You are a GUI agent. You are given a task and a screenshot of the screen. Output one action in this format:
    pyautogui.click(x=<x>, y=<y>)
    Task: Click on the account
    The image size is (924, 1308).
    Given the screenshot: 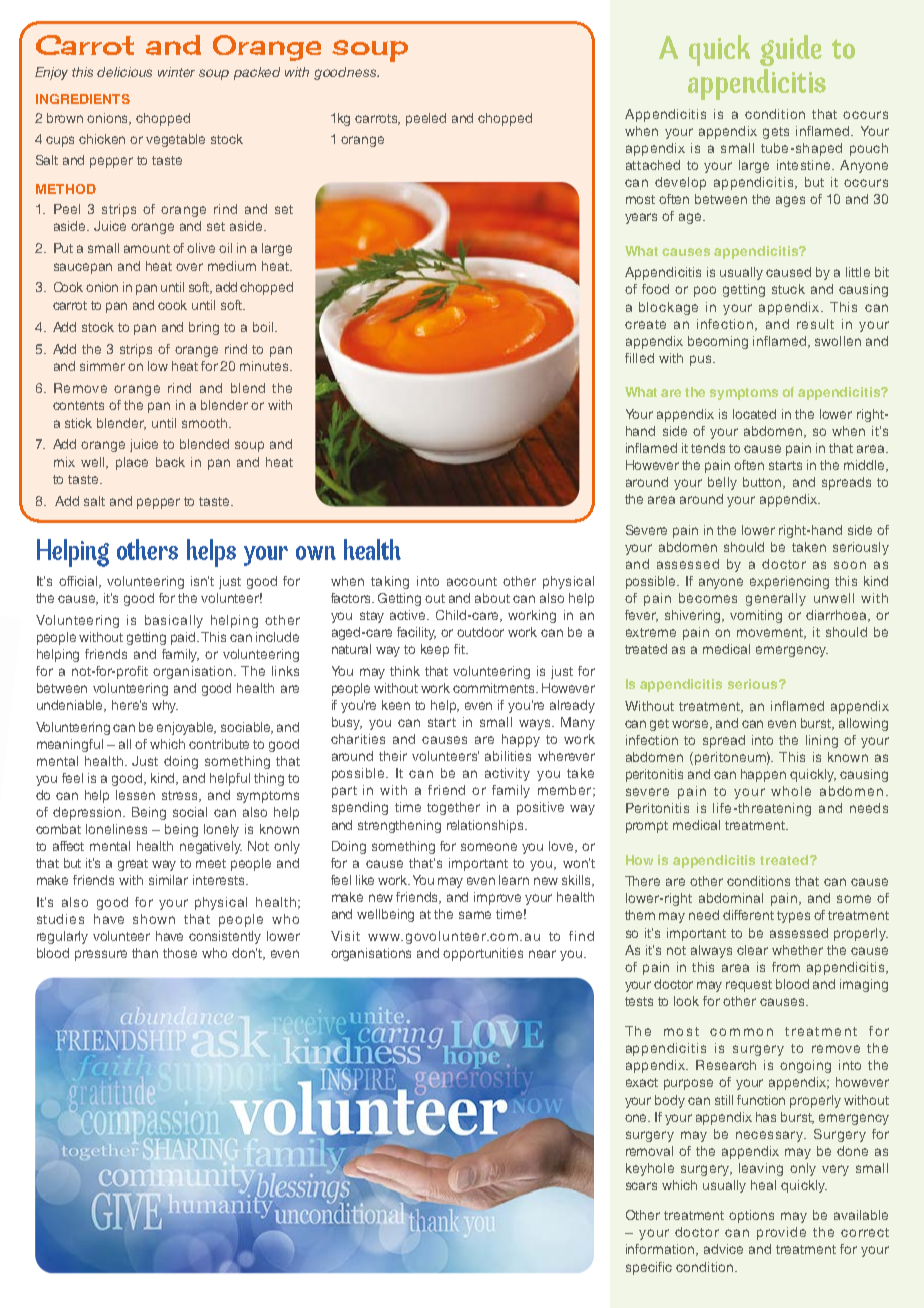 What is the action you would take?
    pyautogui.click(x=472, y=581)
